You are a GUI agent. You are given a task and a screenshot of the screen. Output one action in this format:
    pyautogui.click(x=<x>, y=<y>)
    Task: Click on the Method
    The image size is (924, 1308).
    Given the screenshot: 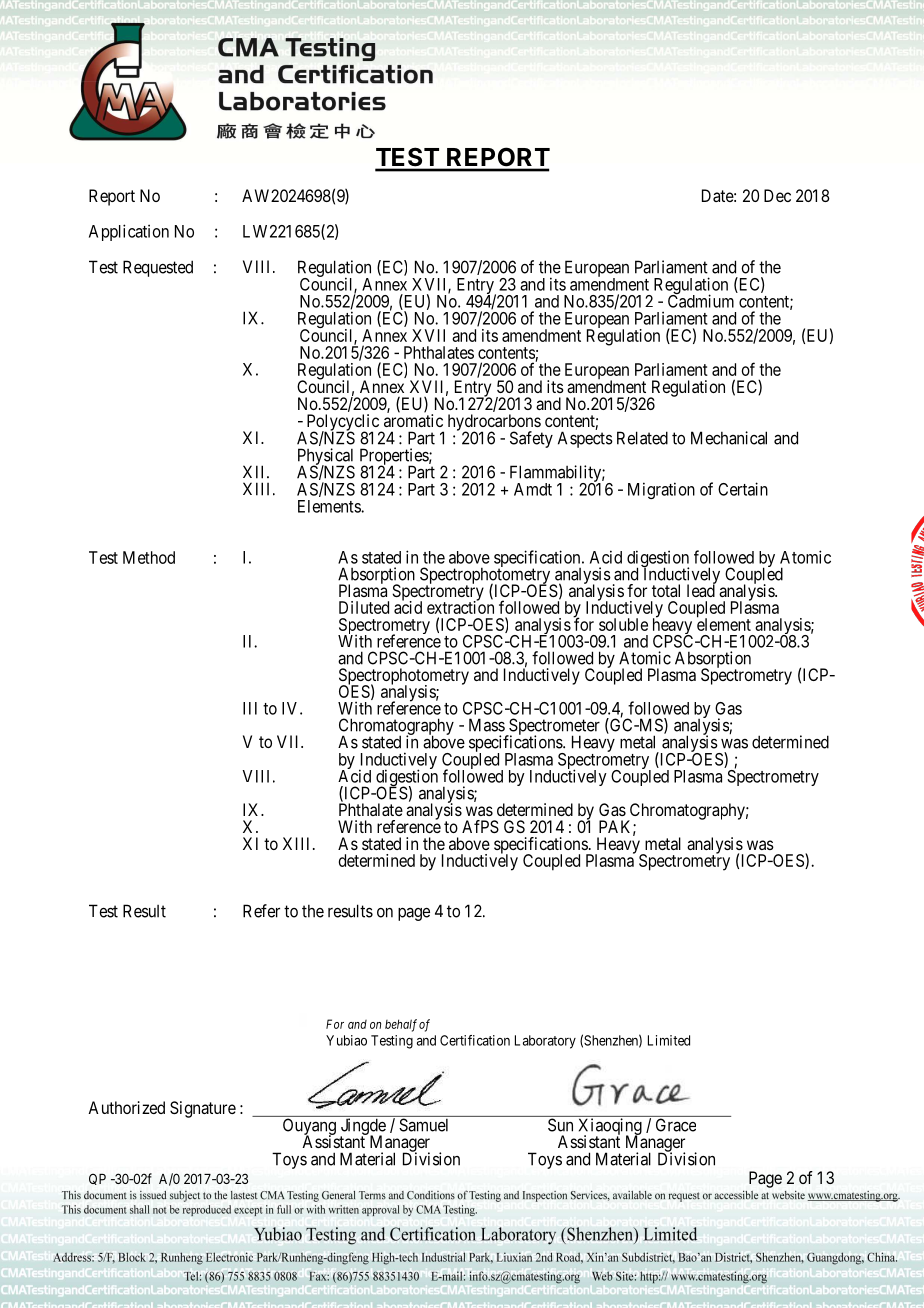 What is the action you would take?
    pyautogui.click(x=149, y=557)
